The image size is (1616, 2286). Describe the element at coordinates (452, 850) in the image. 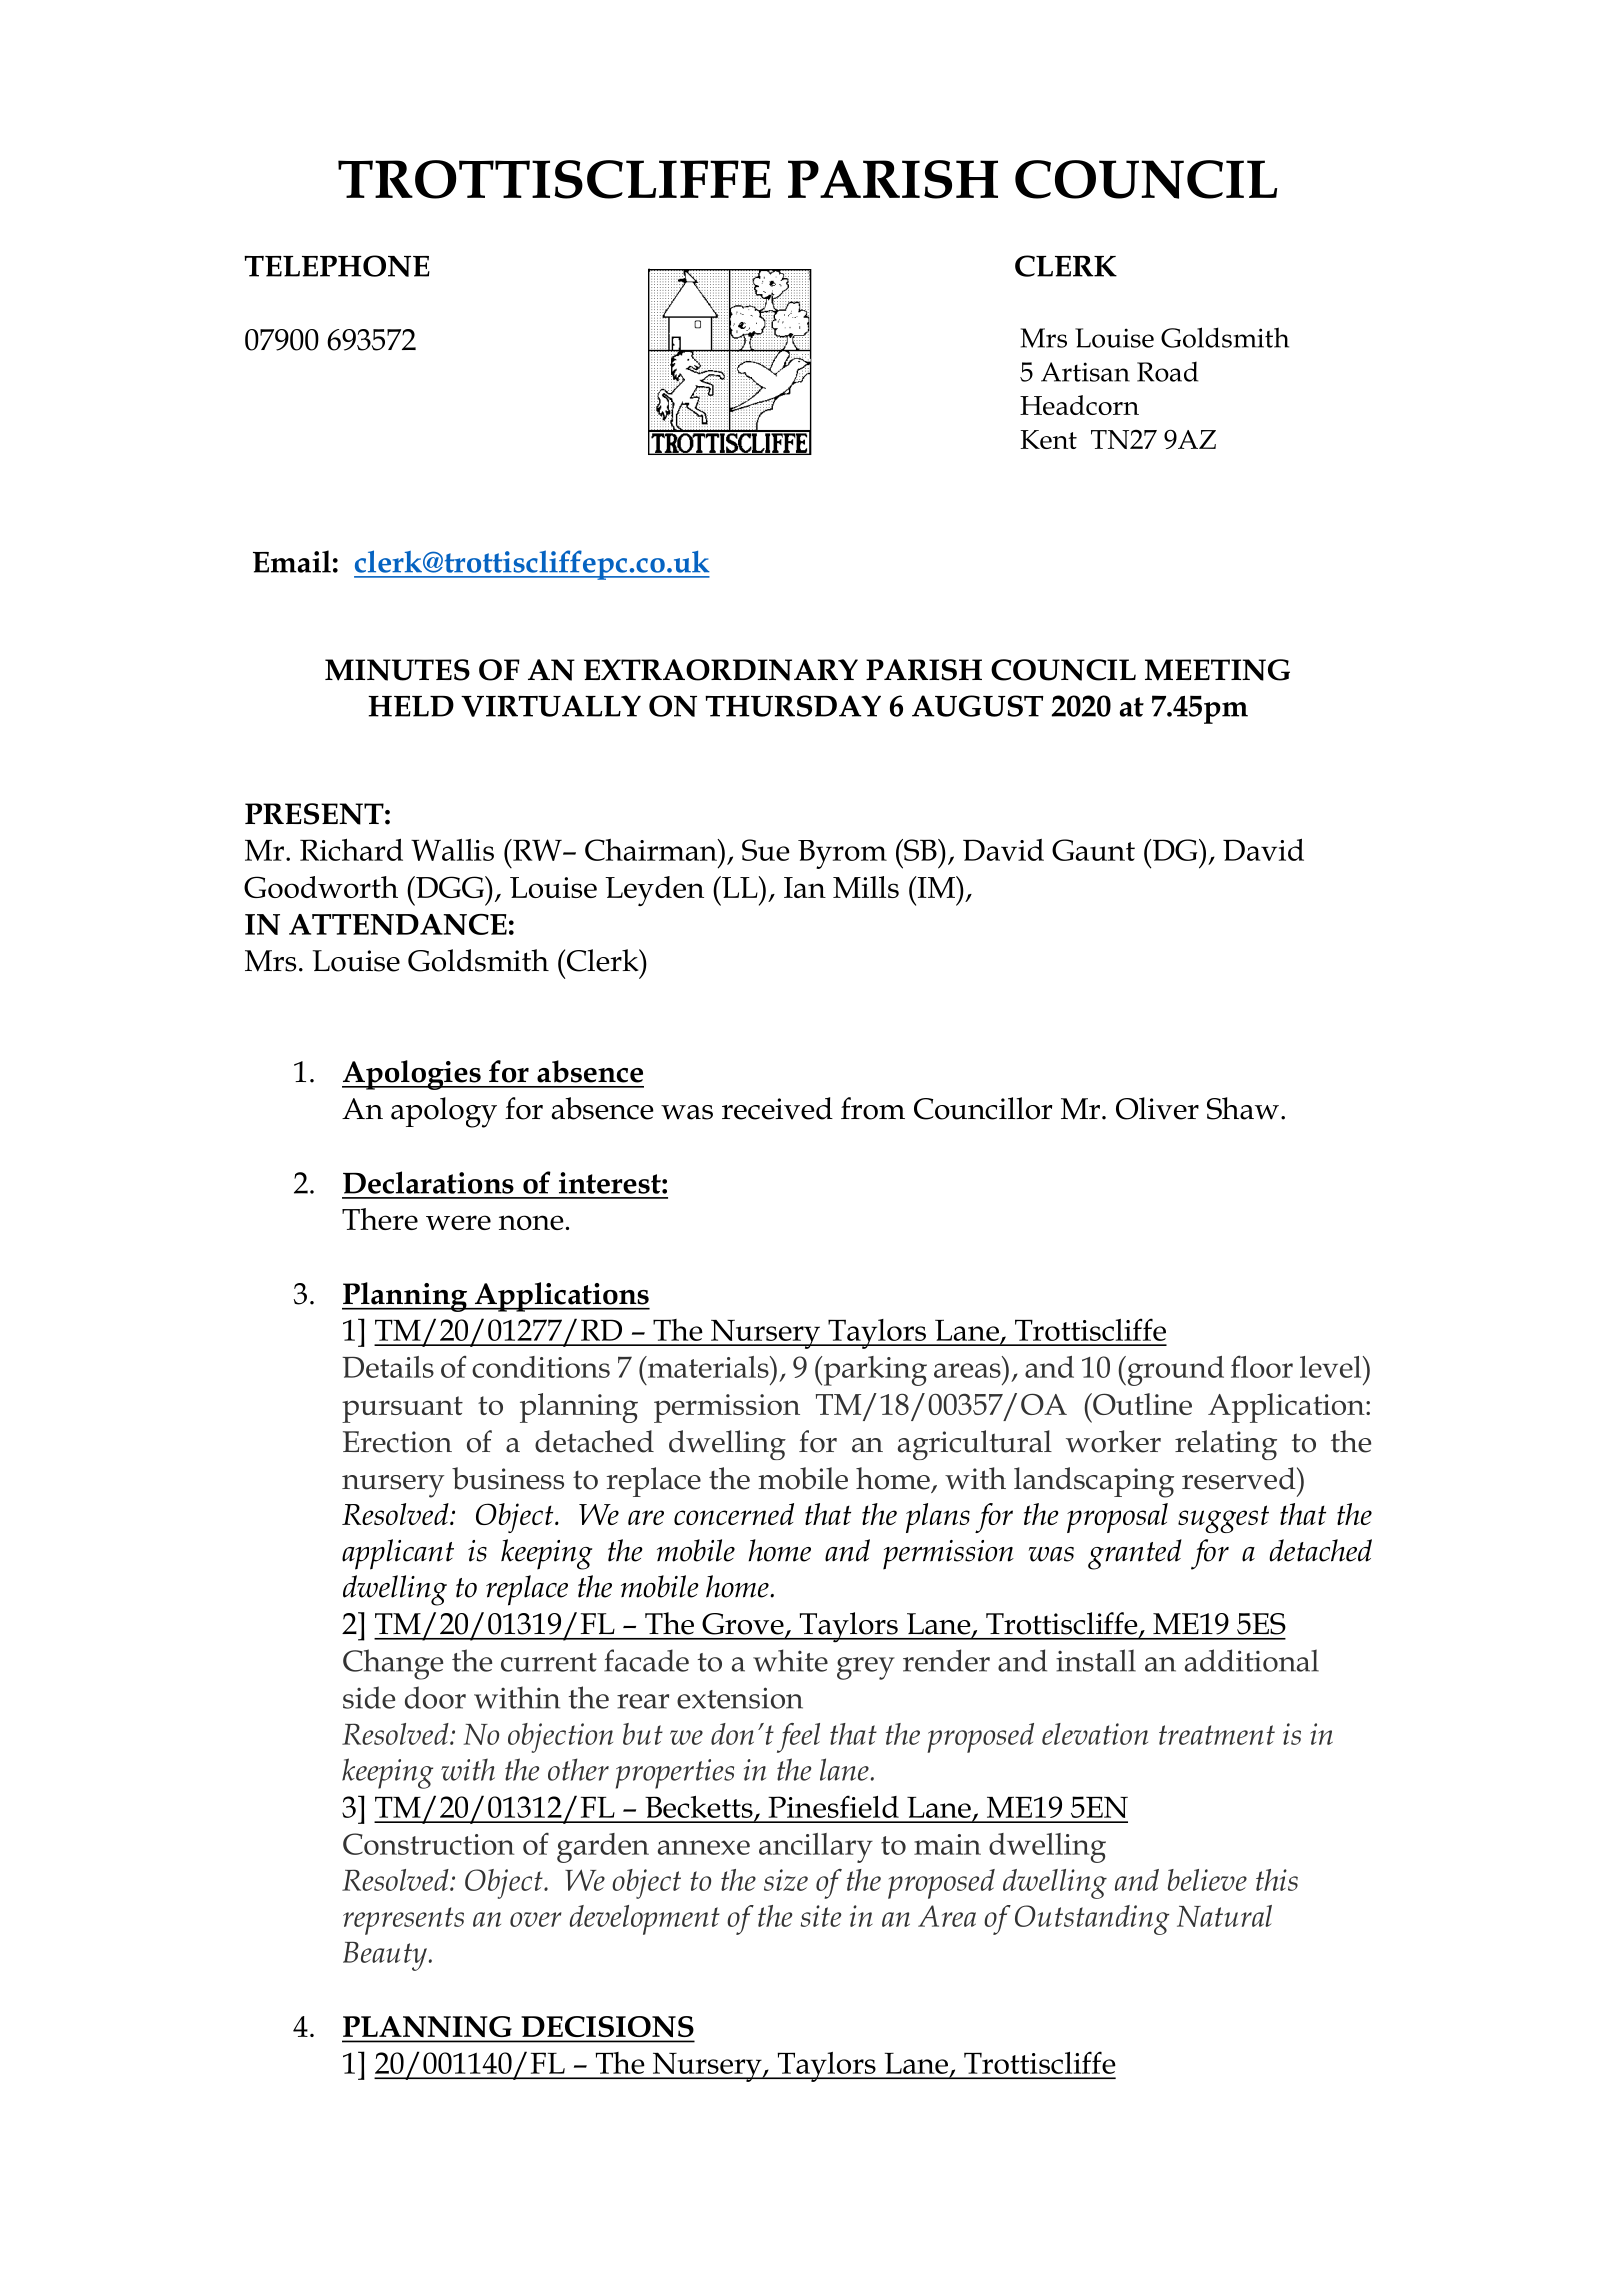

I see `Wallis` at that location.
